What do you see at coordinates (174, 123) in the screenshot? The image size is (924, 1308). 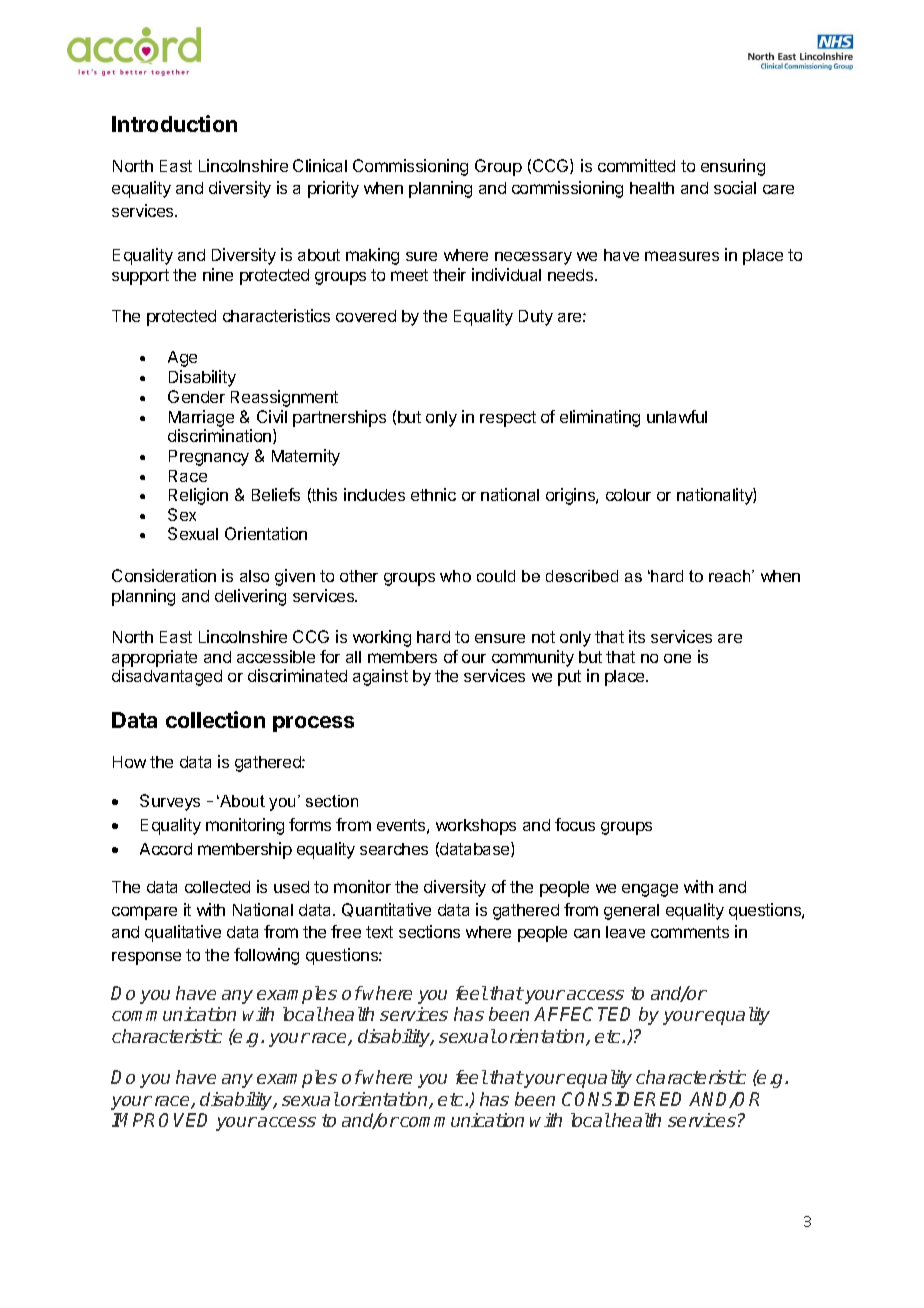 I see `Introduction` at bounding box center [174, 123].
